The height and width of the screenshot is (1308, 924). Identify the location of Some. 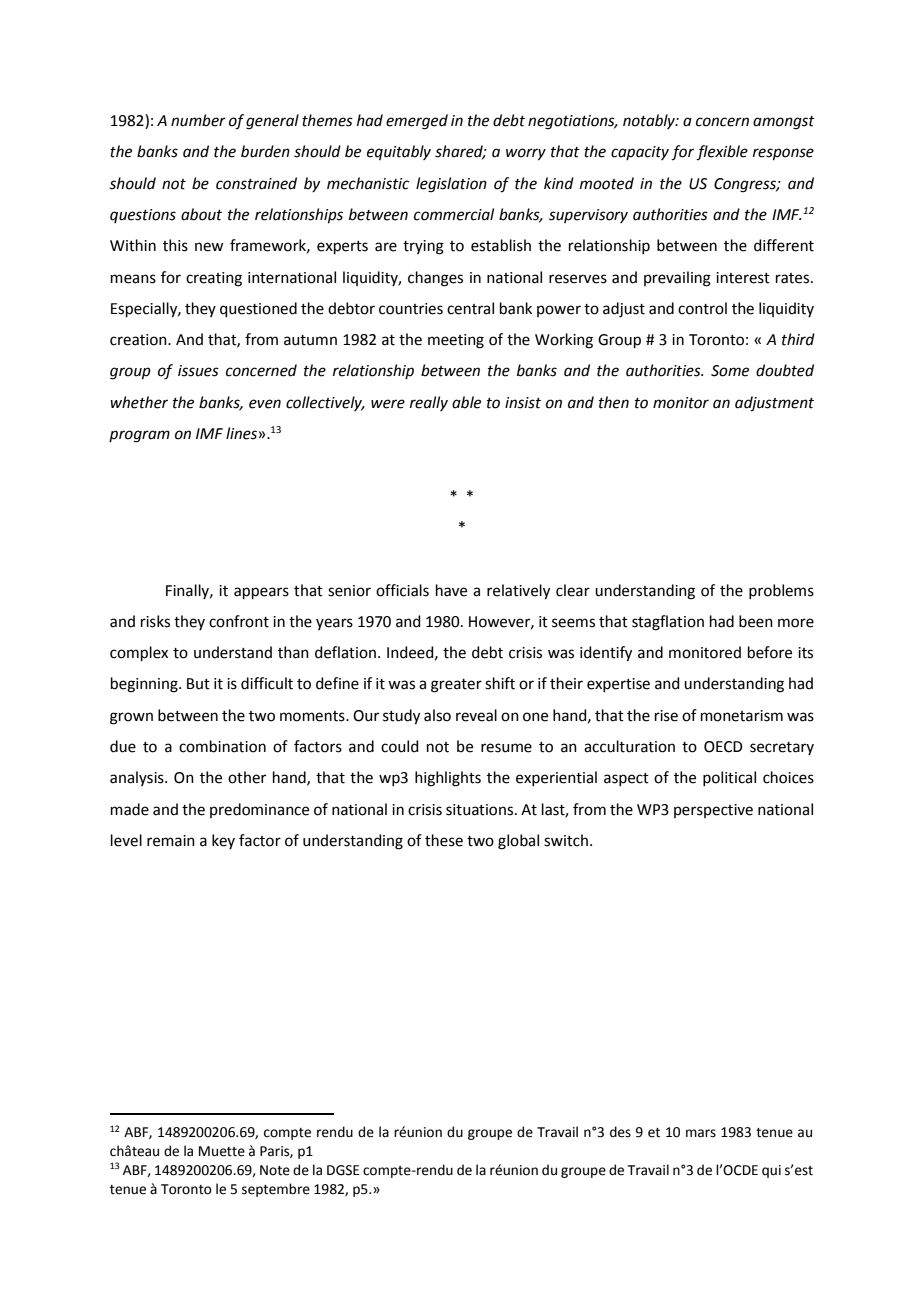
(730, 371).
